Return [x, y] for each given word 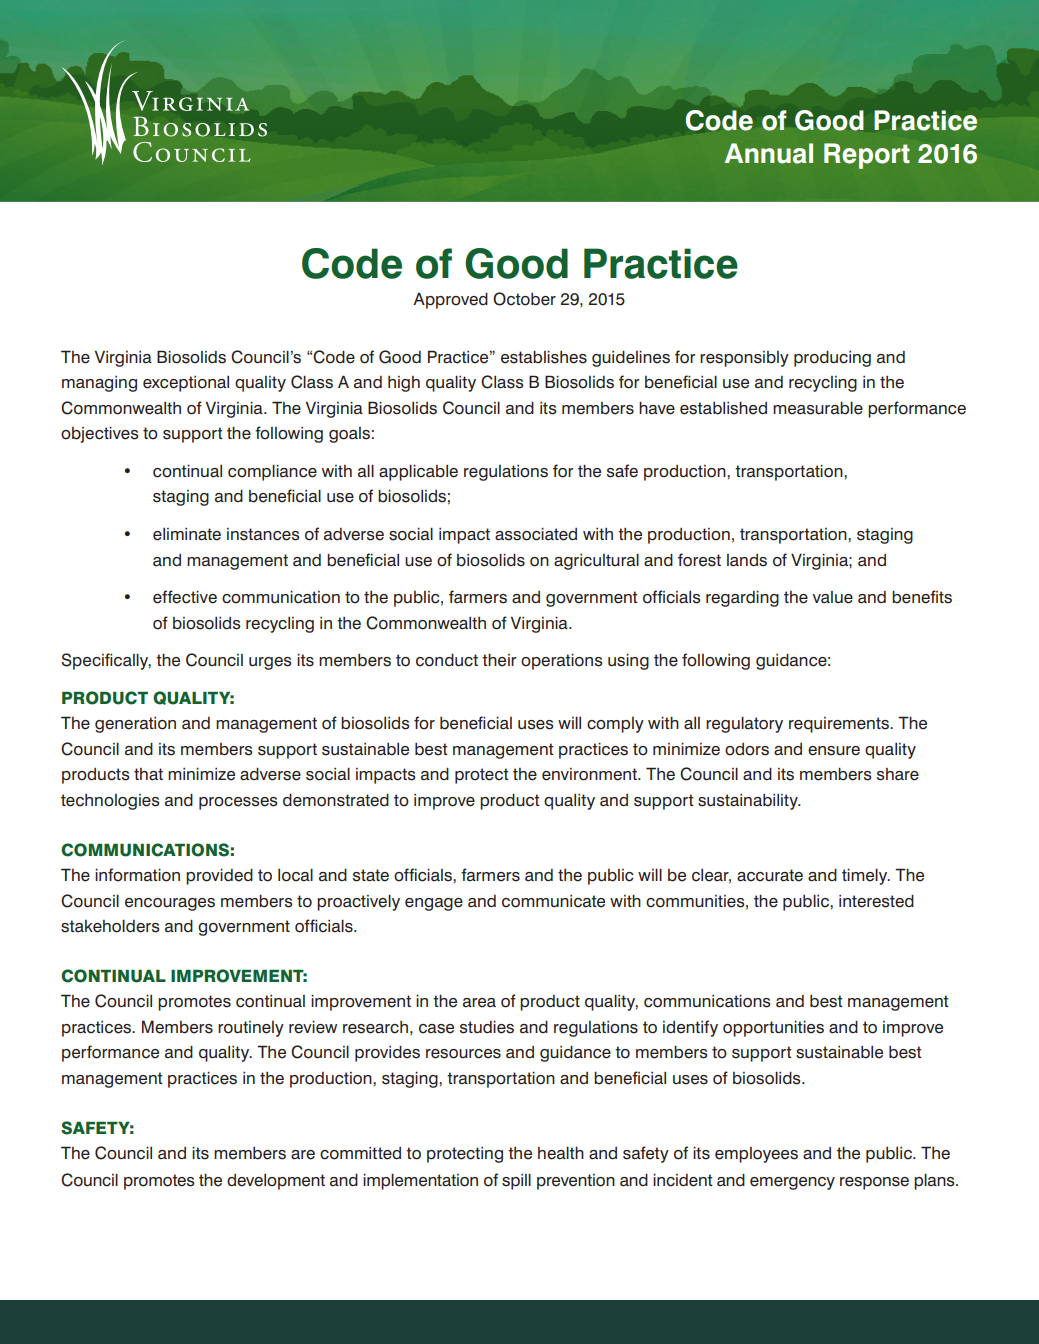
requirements [840, 725]
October [524, 299]
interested [876, 901]
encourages [170, 904]
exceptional [186, 384]
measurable [818, 408]
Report [867, 156]
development [276, 1182]
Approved [450, 301]
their [499, 660]
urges [270, 663]
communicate [553, 901]
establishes [544, 357]
